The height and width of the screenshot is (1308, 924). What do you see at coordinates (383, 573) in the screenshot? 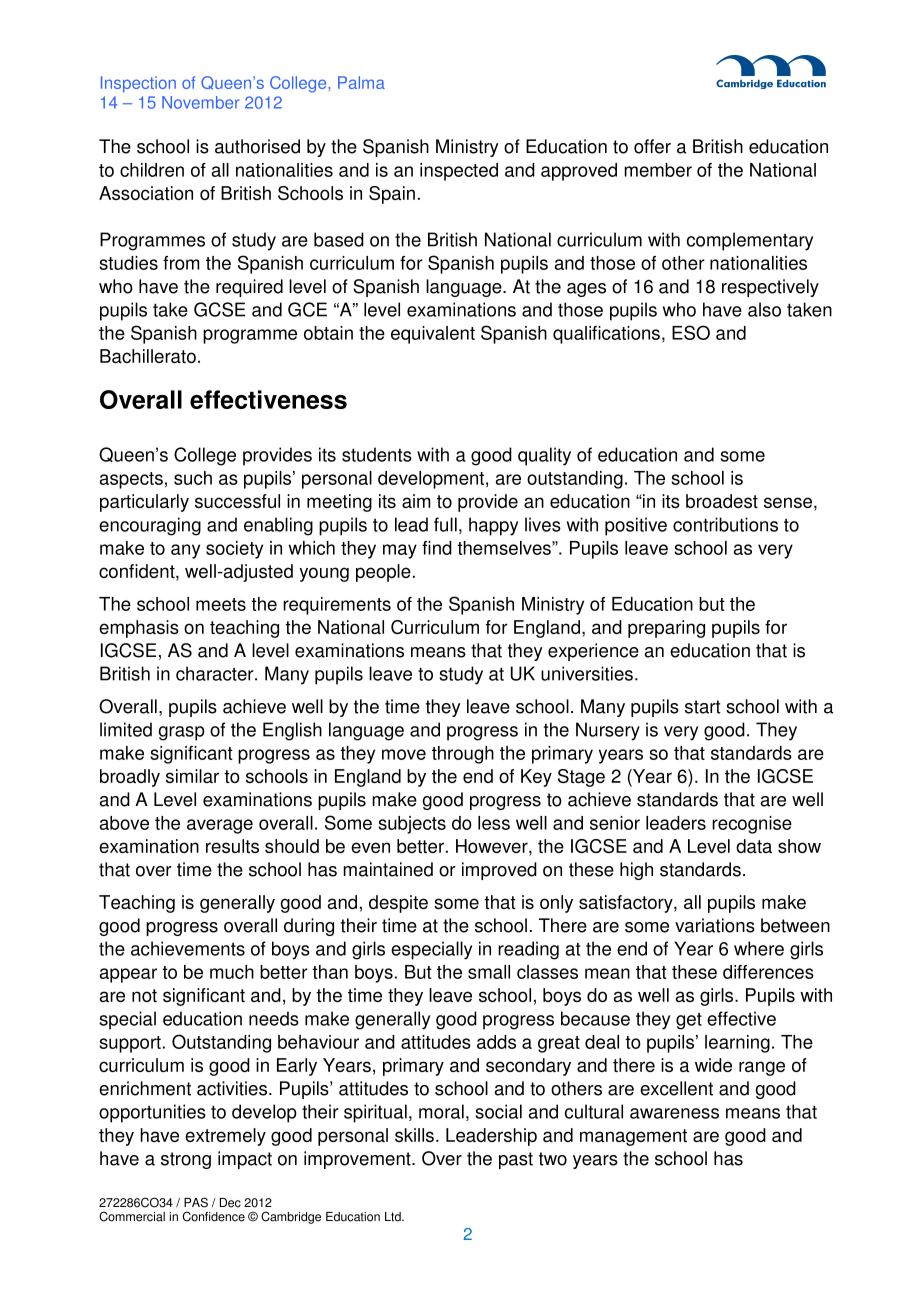
I see `people` at bounding box center [383, 573].
